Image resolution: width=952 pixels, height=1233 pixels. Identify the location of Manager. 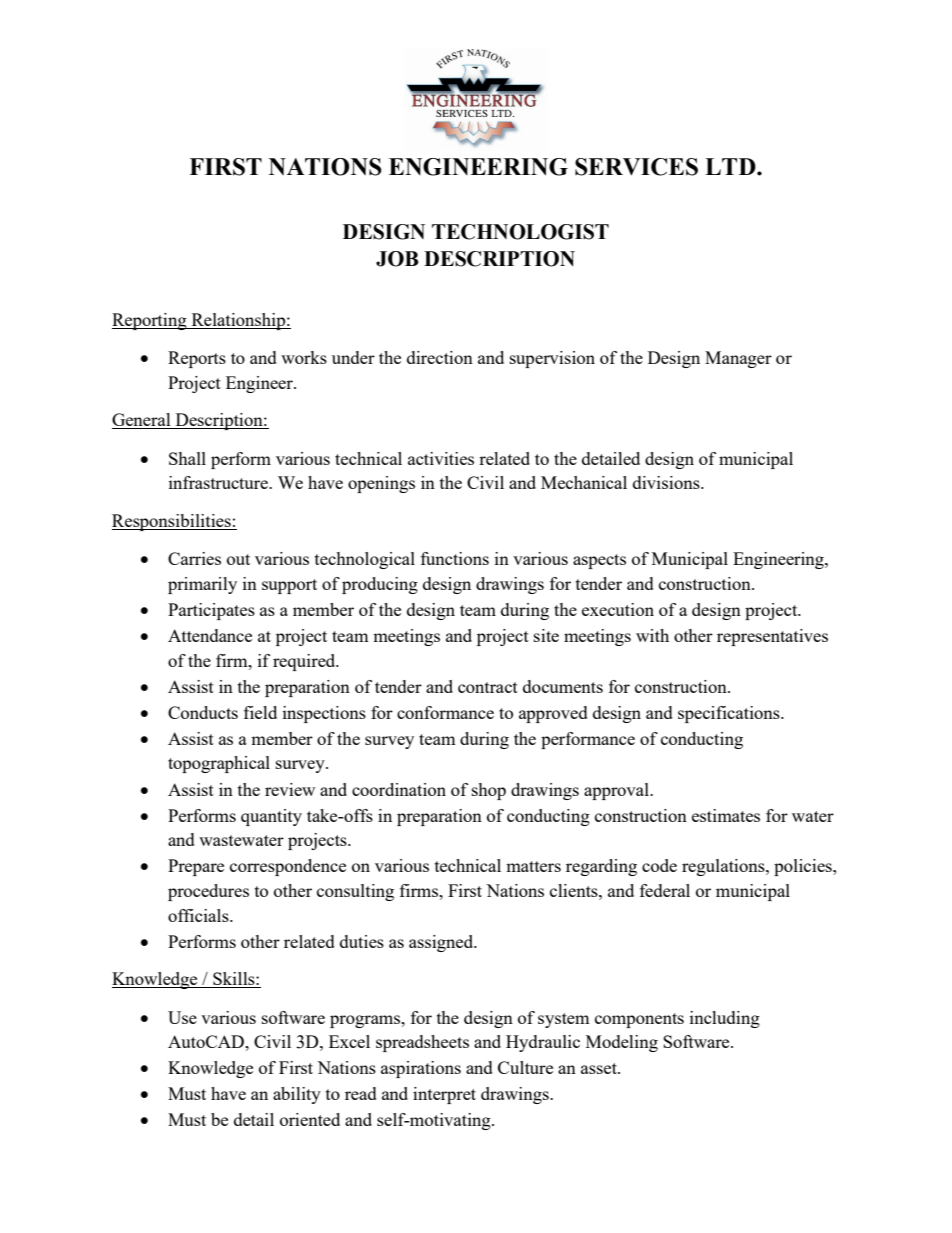
(738, 359).
